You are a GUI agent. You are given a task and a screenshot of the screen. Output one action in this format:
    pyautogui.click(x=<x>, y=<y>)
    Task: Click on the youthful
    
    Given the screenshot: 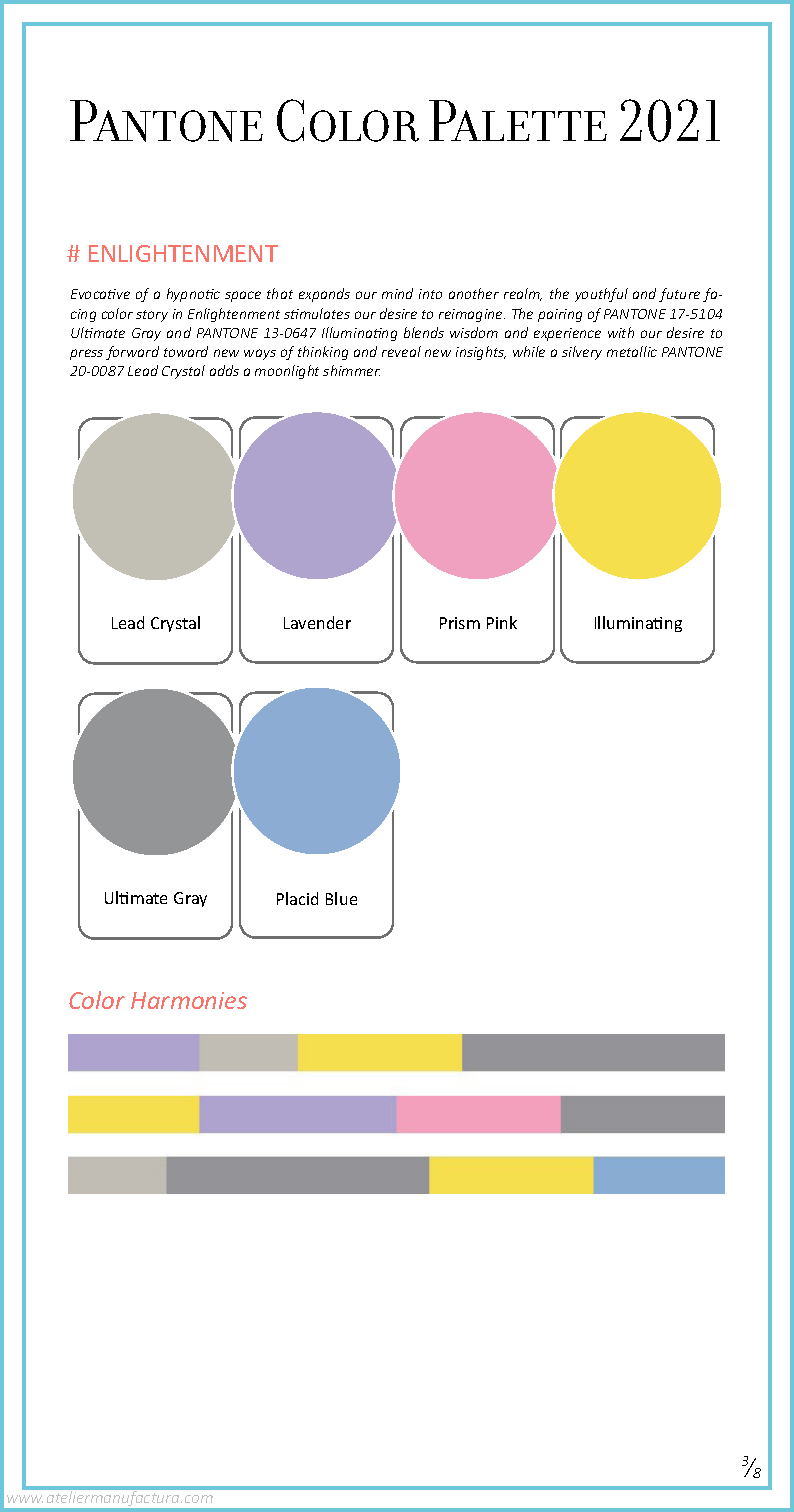 What is the action you would take?
    pyautogui.click(x=601, y=295)
